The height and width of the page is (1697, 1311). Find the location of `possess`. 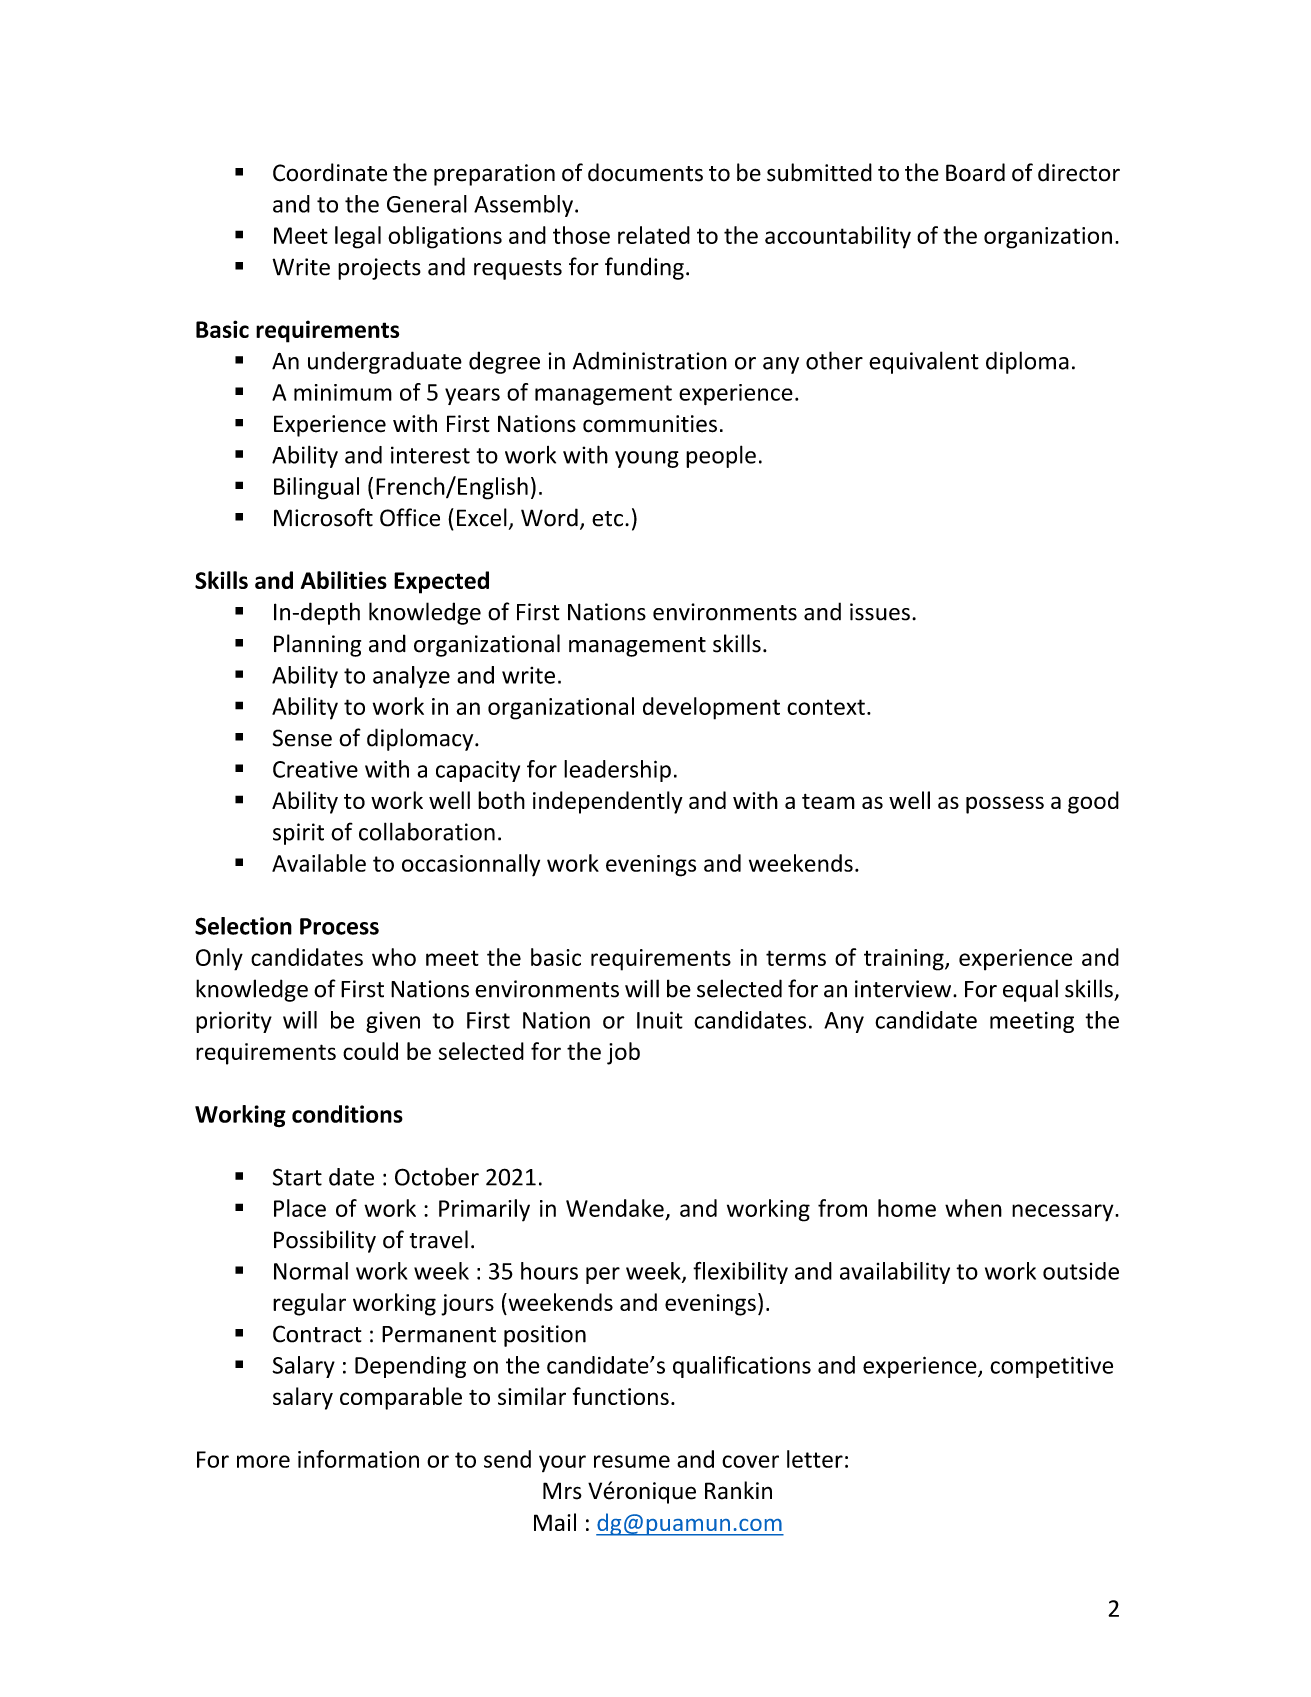

possess is located at coordinates (1005, 805).
